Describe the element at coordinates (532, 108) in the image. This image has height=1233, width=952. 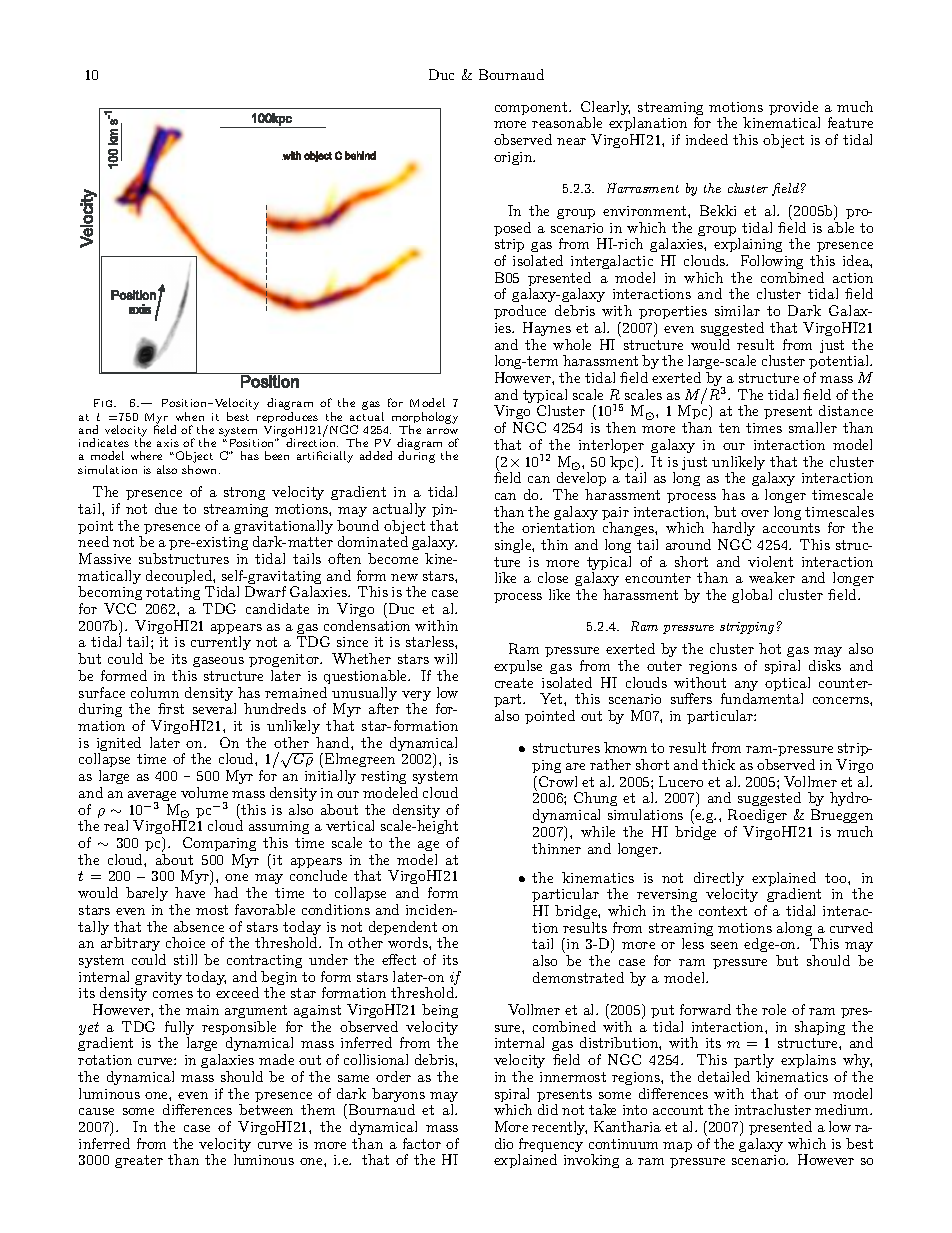
I see `component` at that location.
